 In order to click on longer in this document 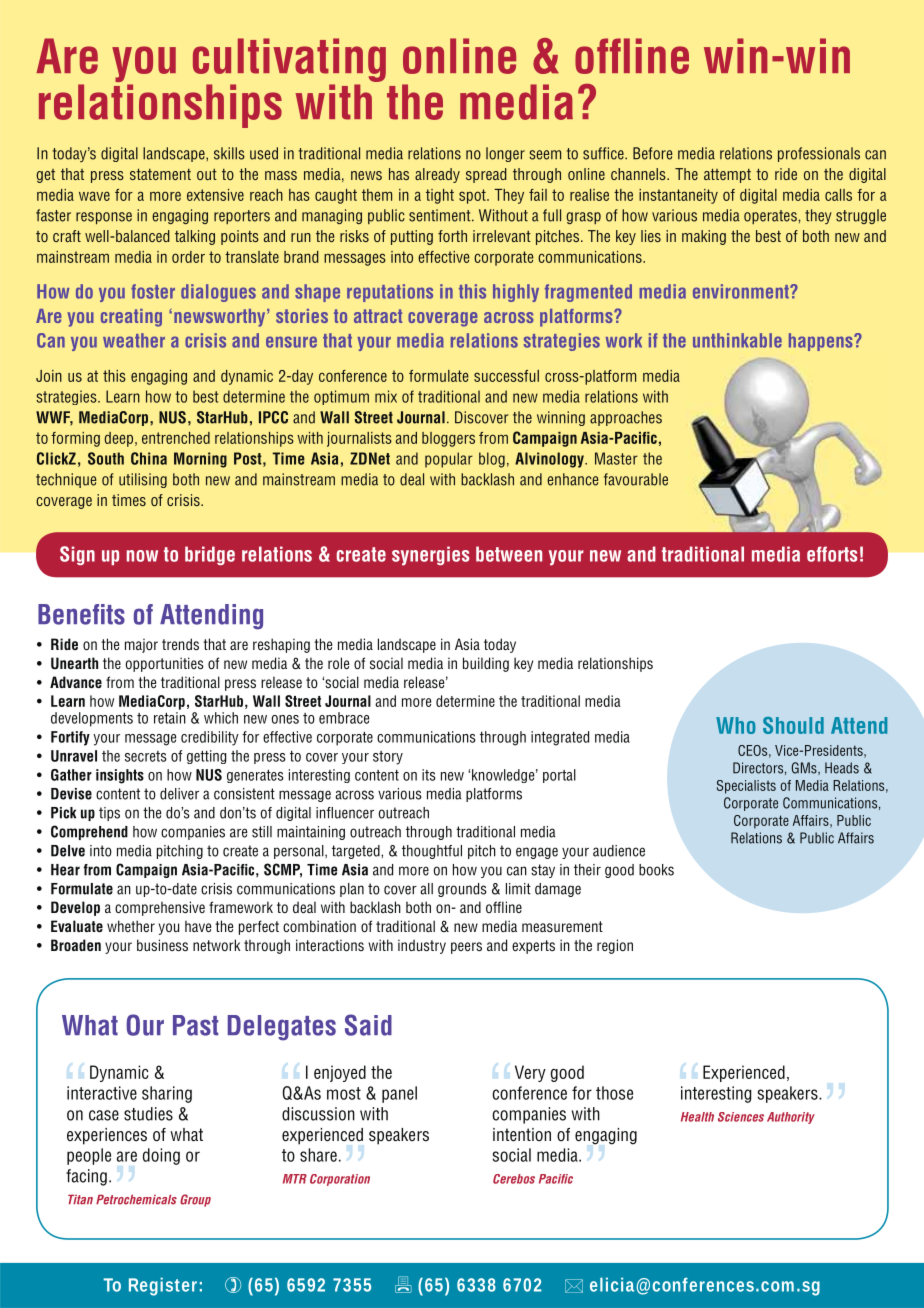, I will do `click(505, 154)`.
